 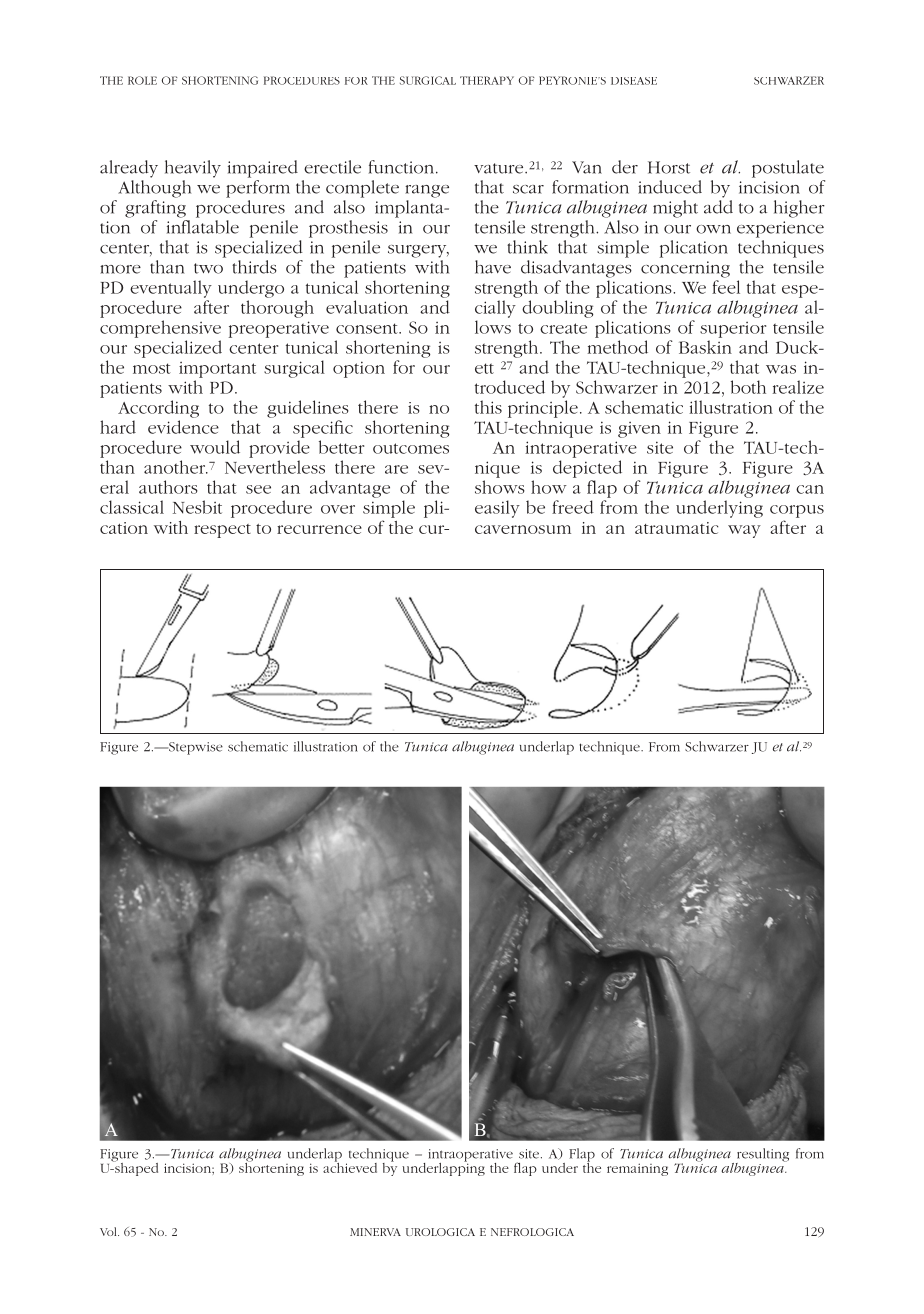 What do you see at coordinates (375, 1232) in the image?
I see `MINERVA` at bounding box center [375, 1232].
